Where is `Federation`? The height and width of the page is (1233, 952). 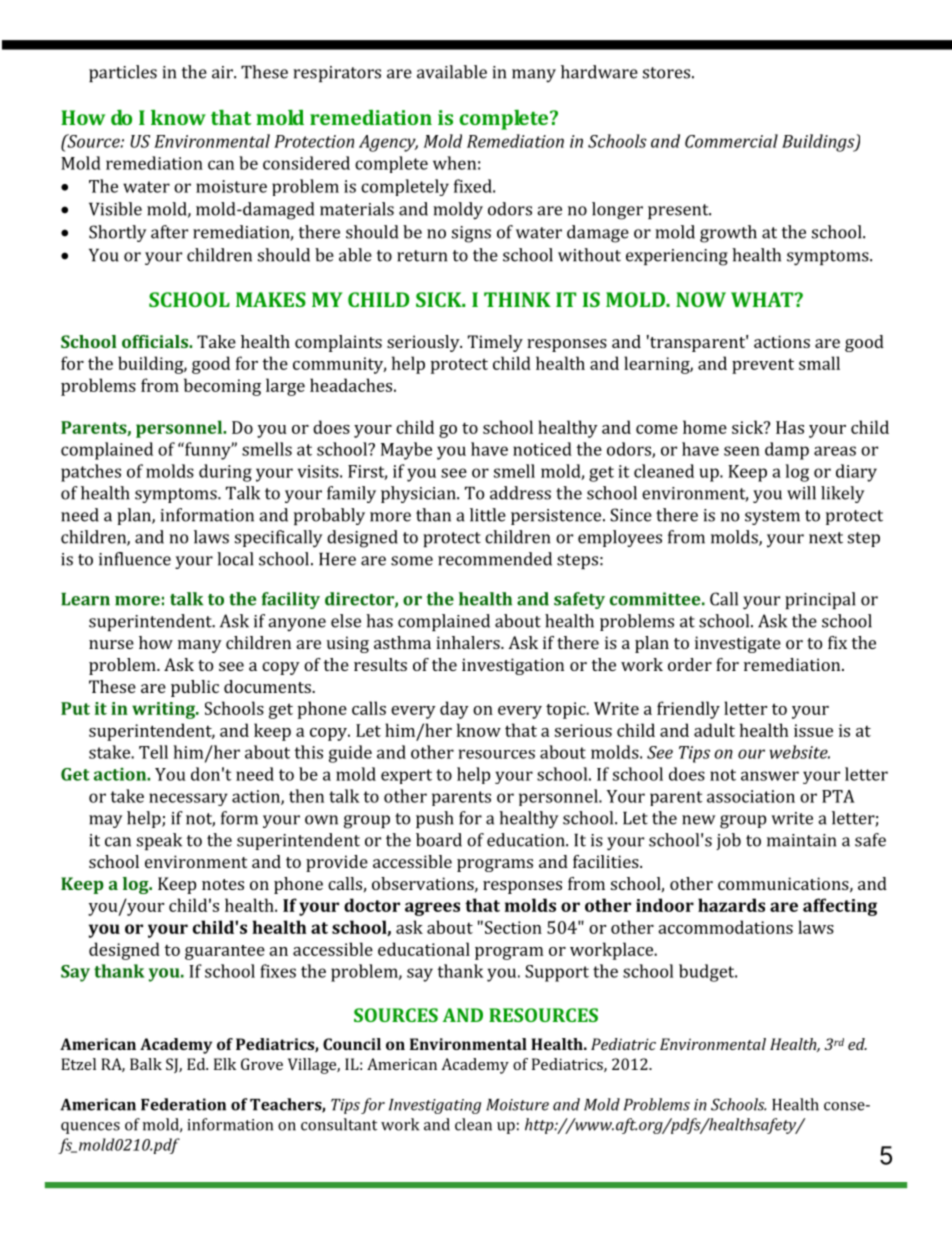
Federation is located at coordinates (183, 1104).
